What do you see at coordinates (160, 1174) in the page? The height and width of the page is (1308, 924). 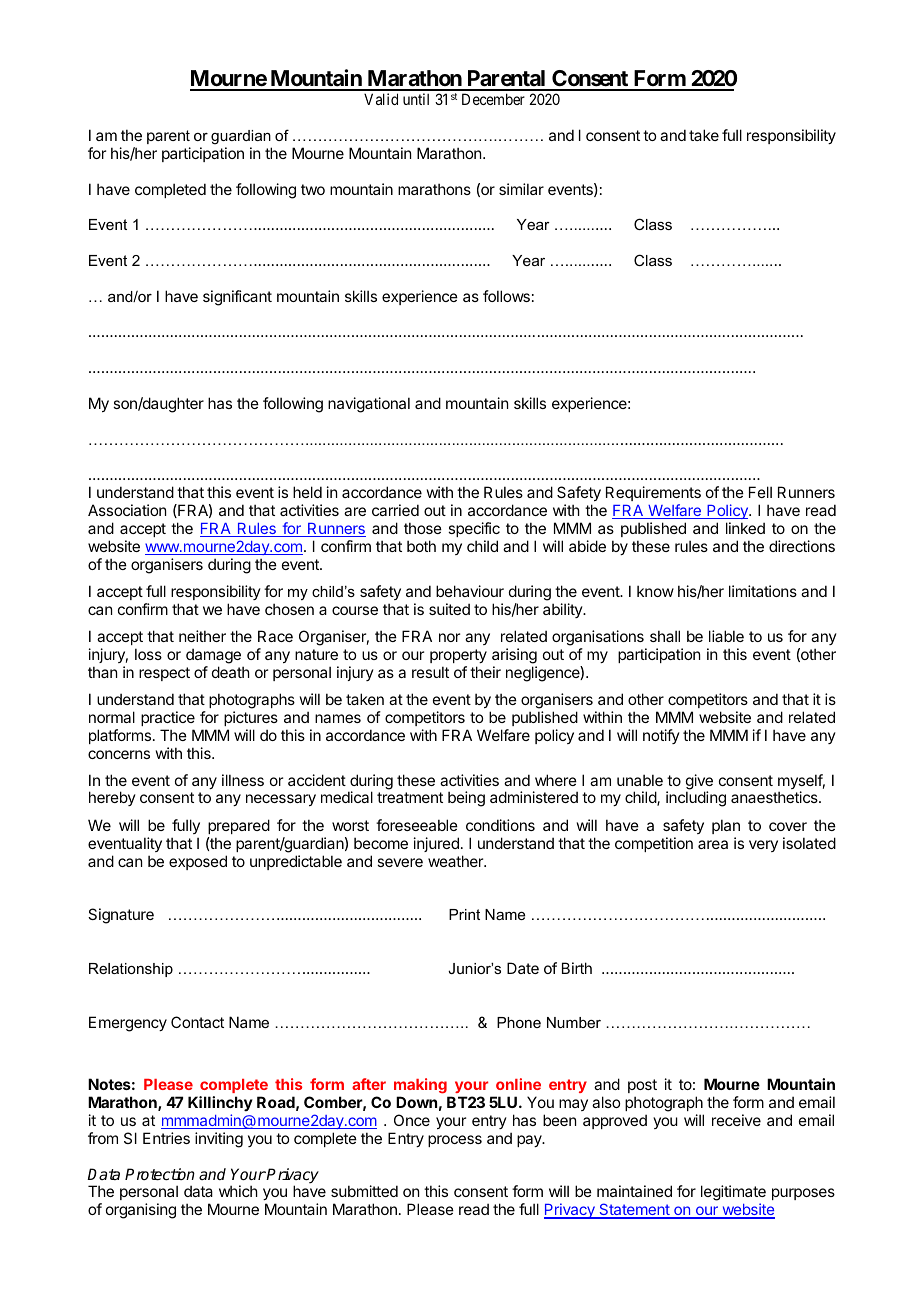 I see `Protection` at bounding box center [160, 1174].
